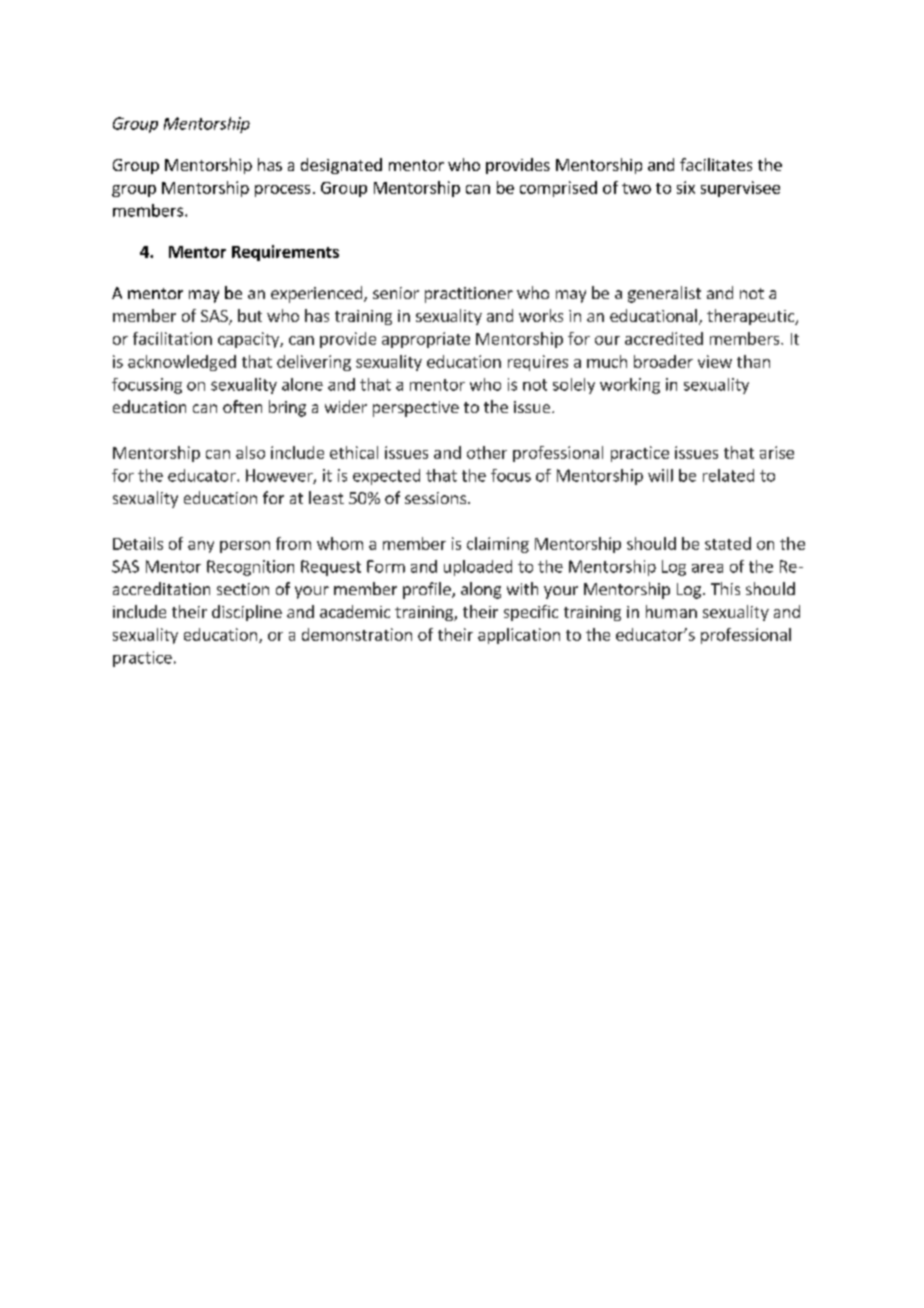  I want to click on process, so click(282, 191).
